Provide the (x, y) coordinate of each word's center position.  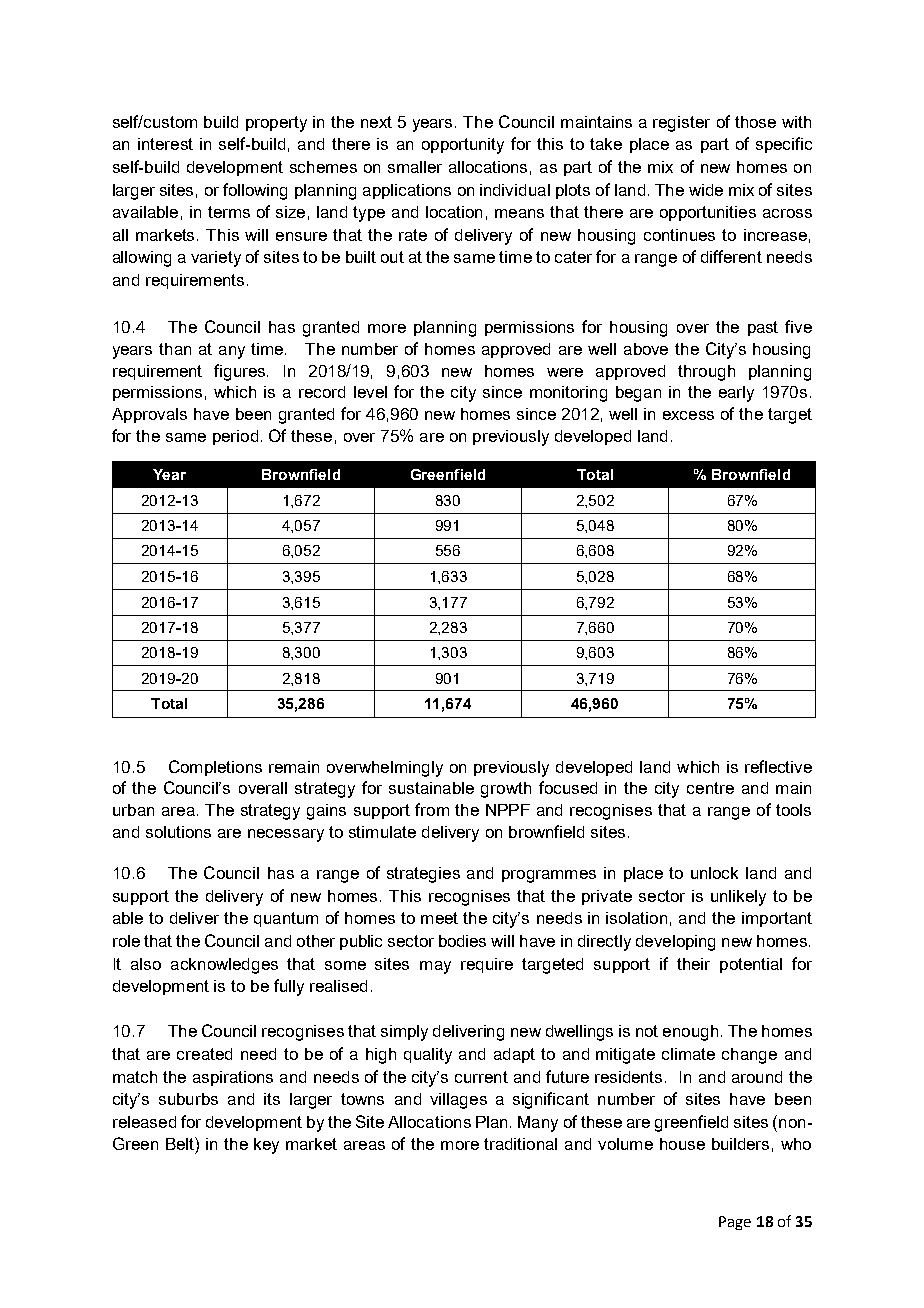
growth (506, 790)
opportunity (463, 146)
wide (706, 190)
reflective (778, 766)
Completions (215, 768)
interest (165, 144)
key (266, 1146)
